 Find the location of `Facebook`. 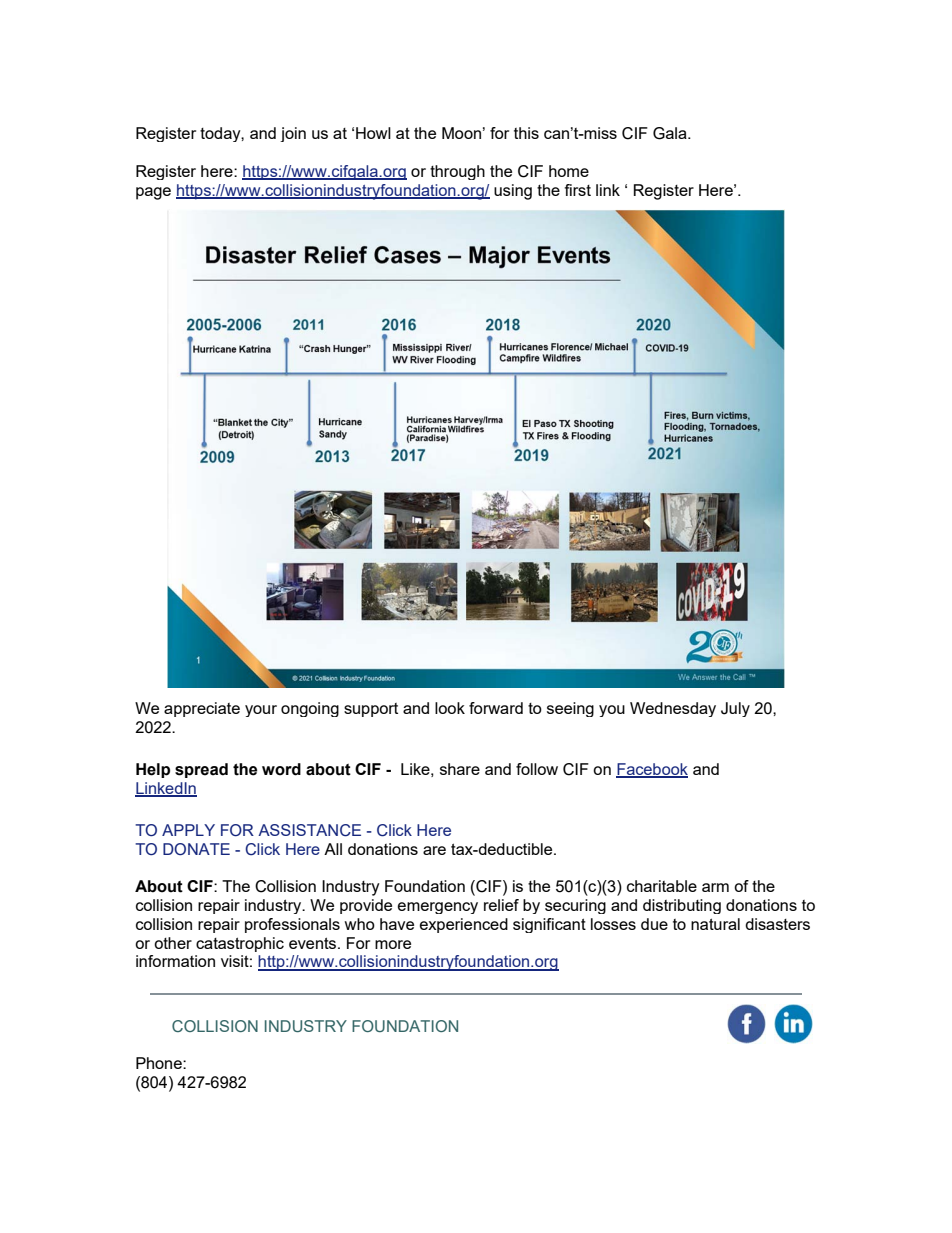

Facebook is located at coordinates (652, 770).
